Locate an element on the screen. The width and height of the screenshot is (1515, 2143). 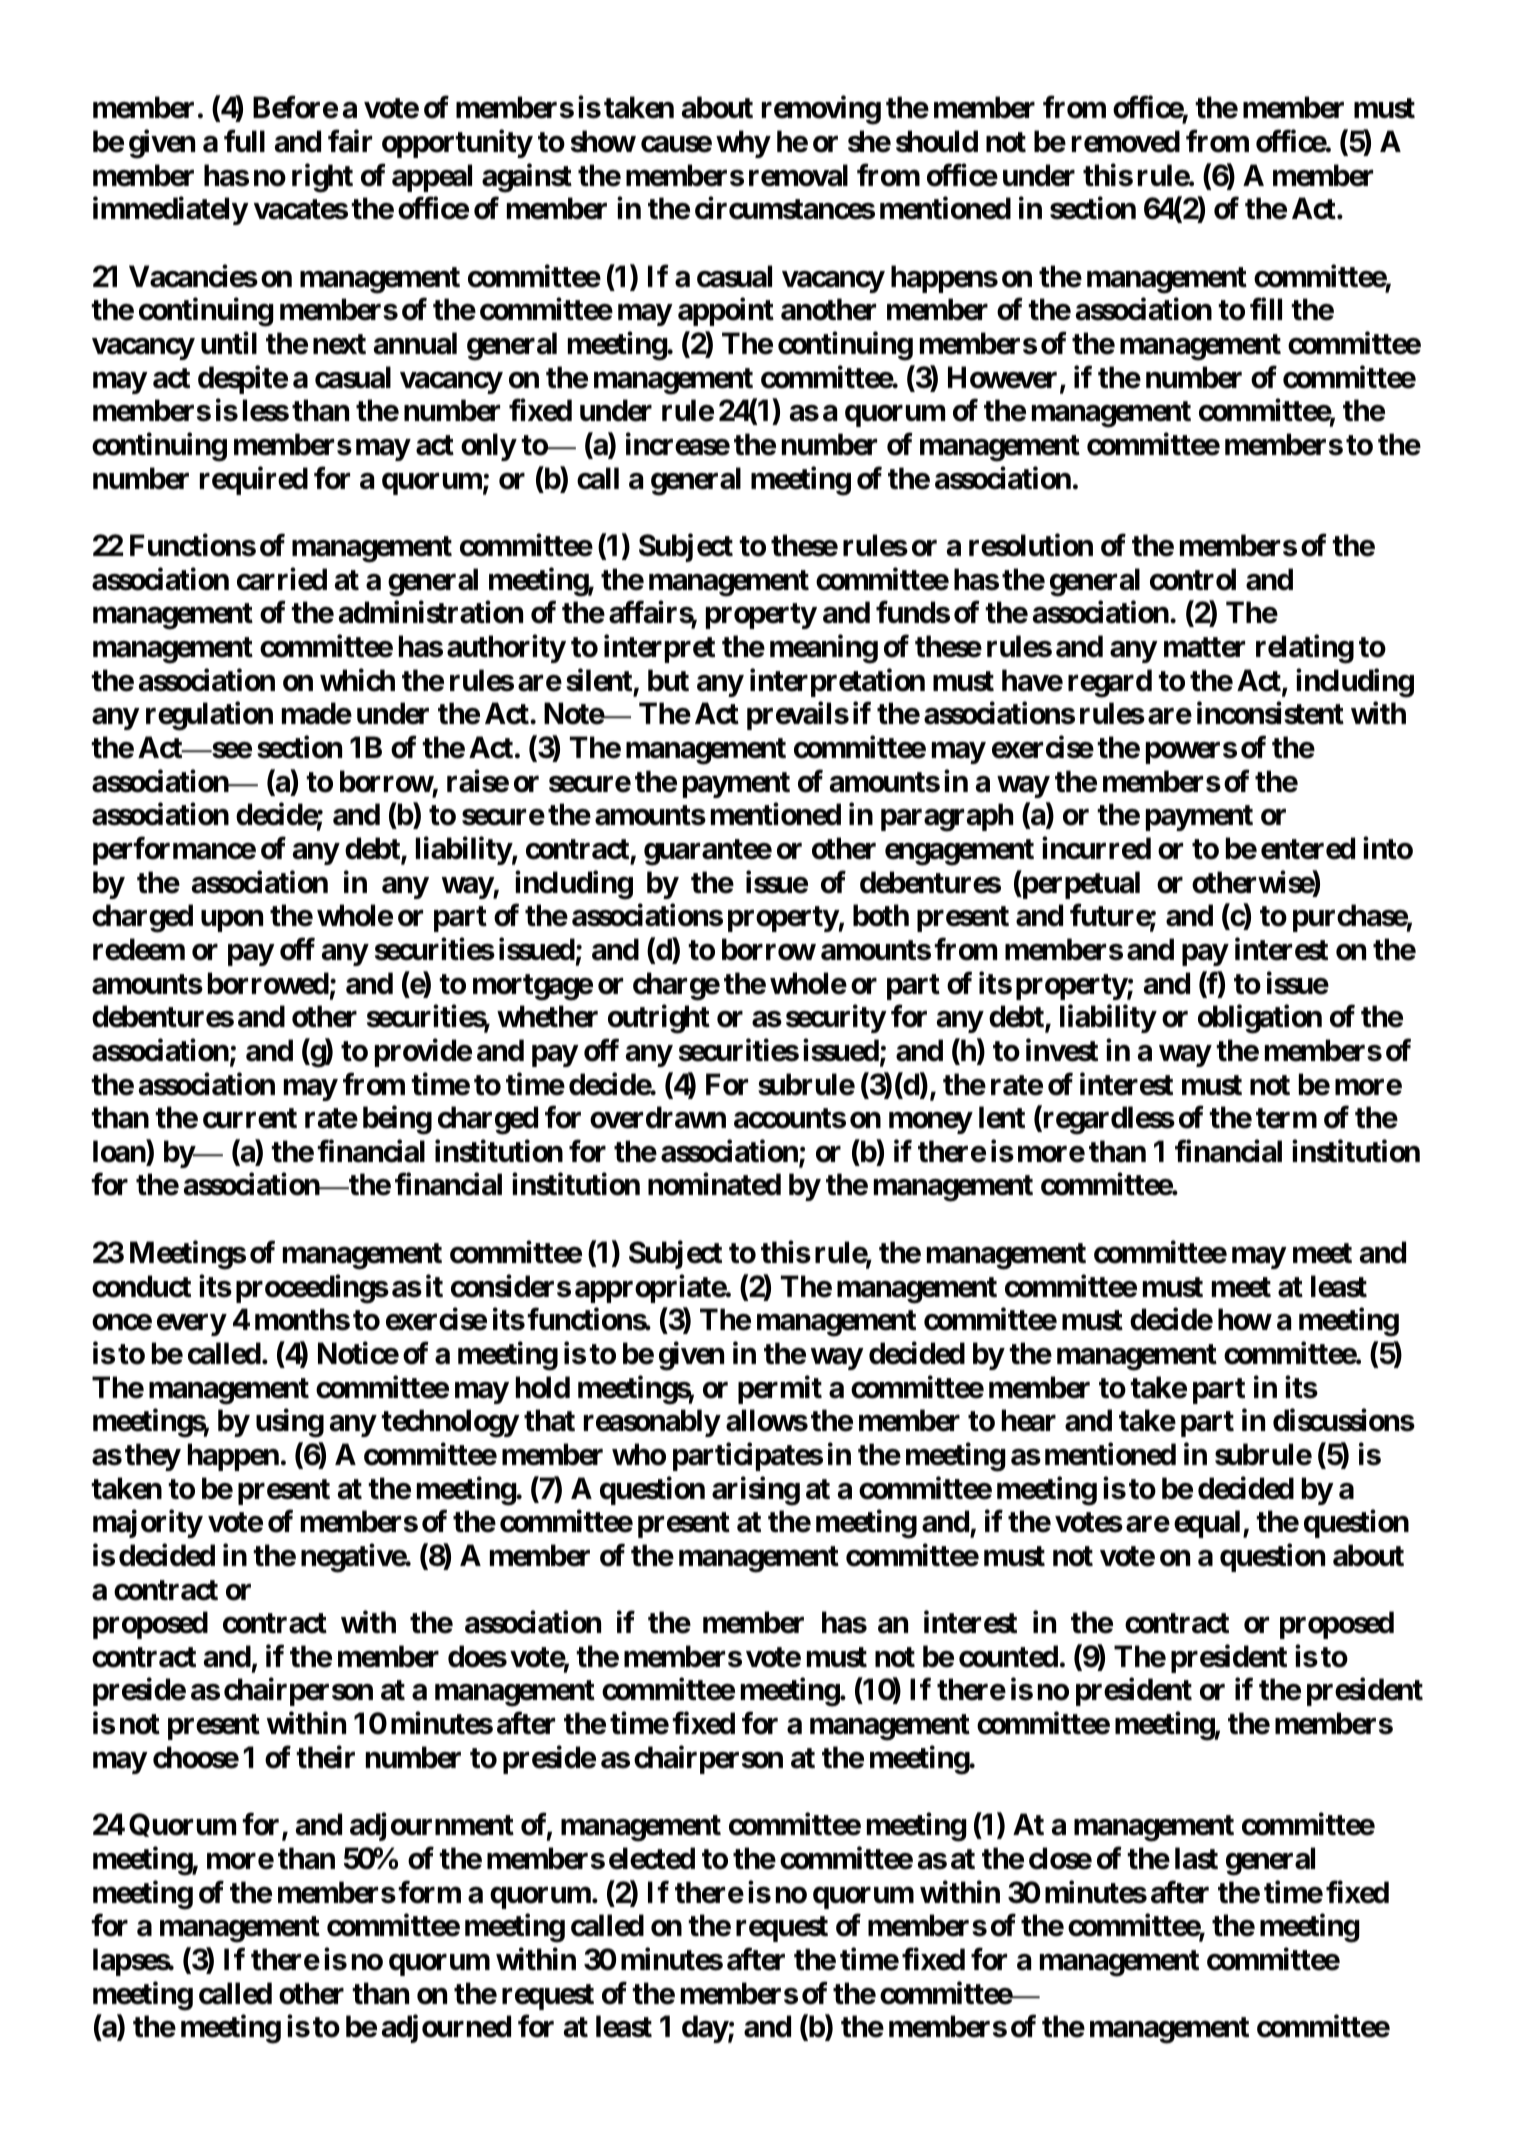
their is located at coordinates (325, 1757).
